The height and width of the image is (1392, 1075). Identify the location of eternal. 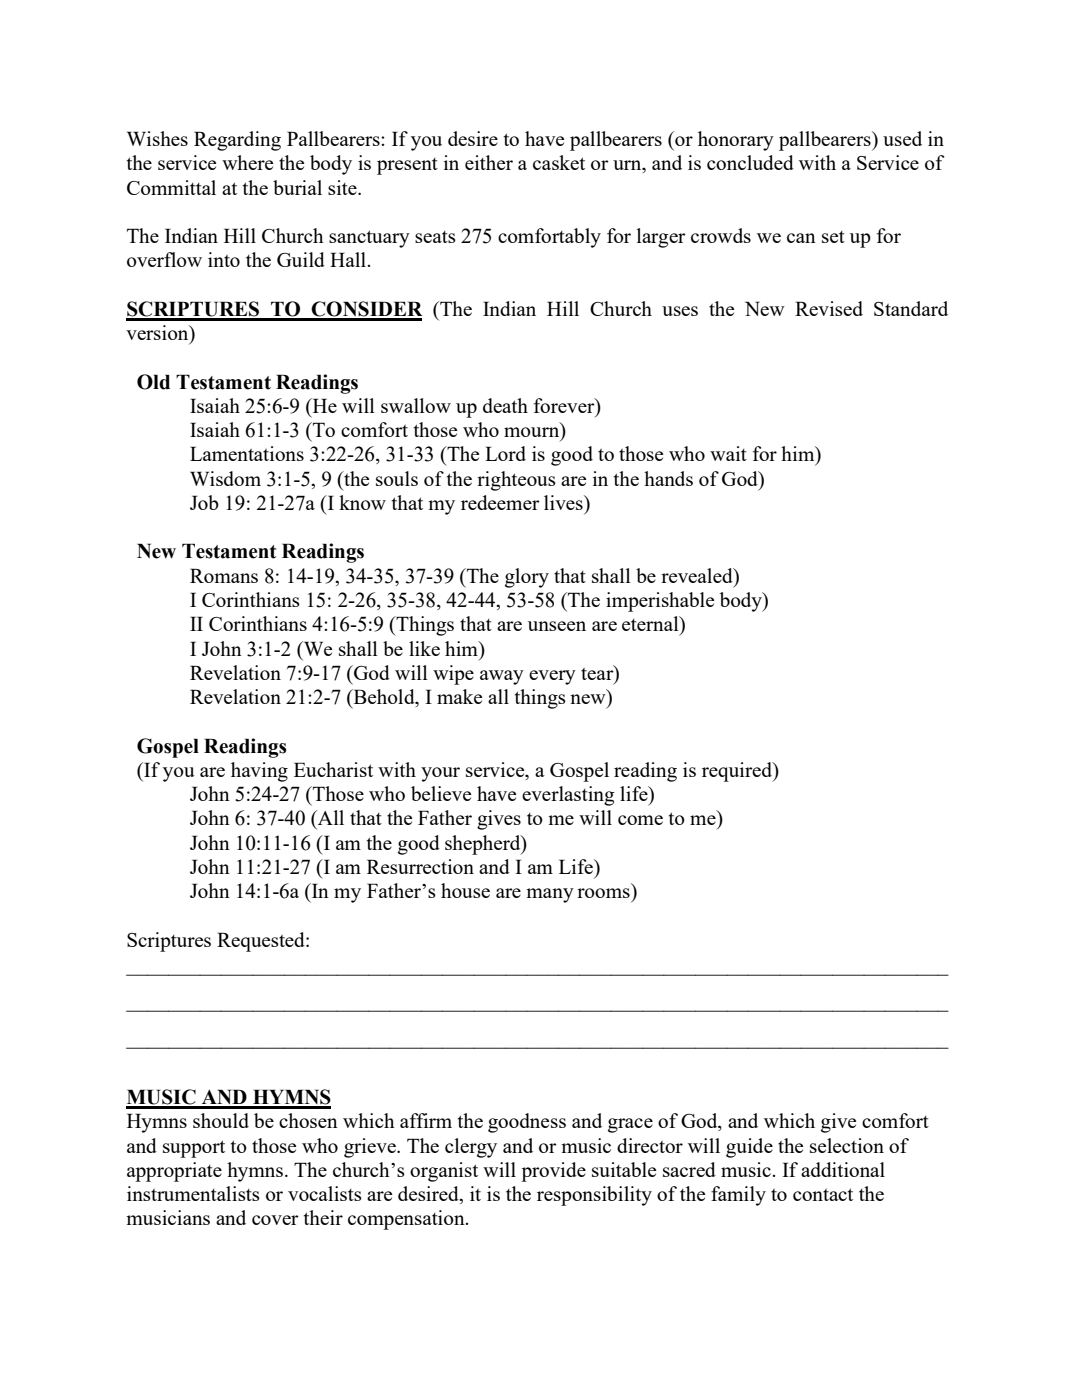
(651, 623).
